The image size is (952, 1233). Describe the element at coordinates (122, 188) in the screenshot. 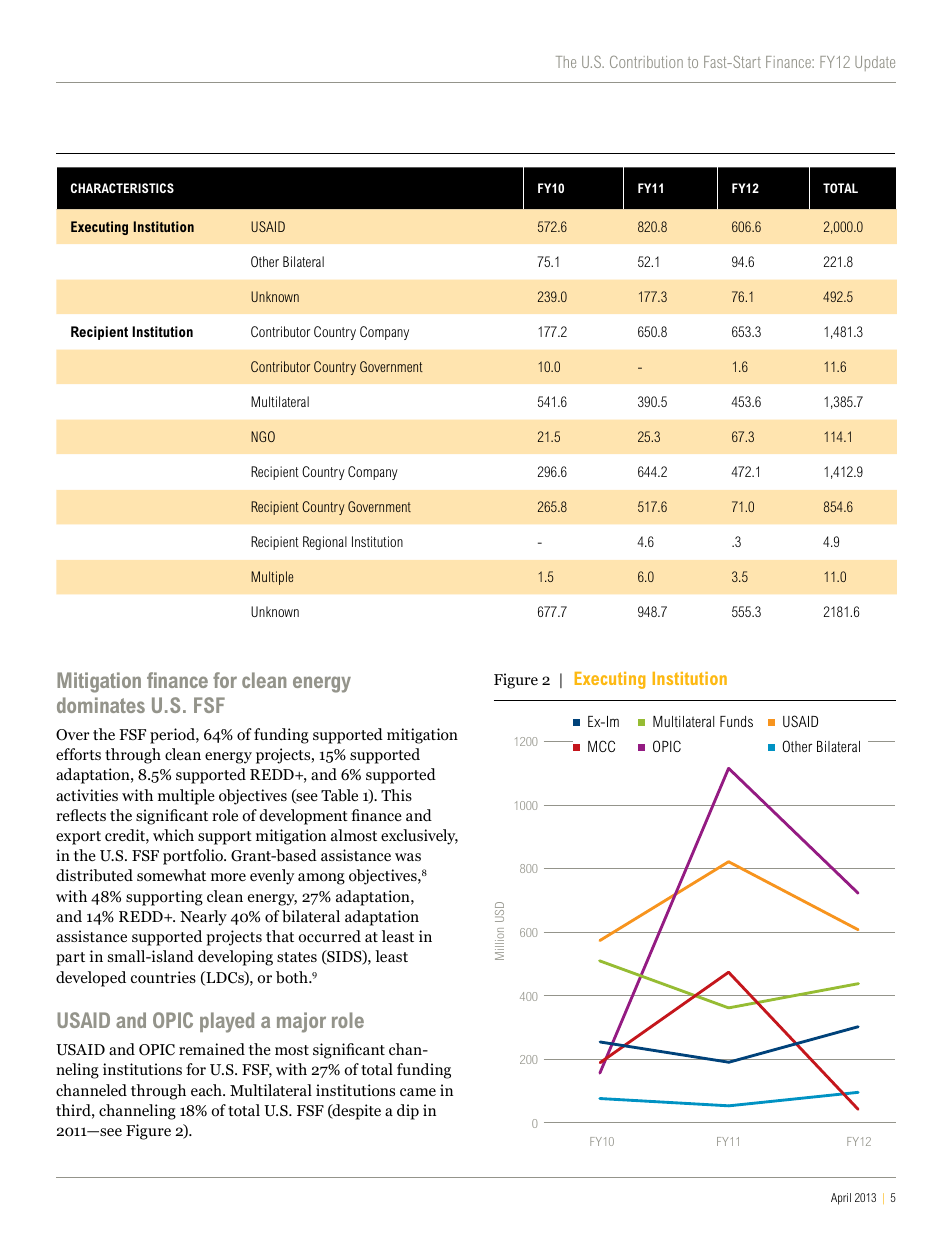

I see `Characteristics` at that location.
